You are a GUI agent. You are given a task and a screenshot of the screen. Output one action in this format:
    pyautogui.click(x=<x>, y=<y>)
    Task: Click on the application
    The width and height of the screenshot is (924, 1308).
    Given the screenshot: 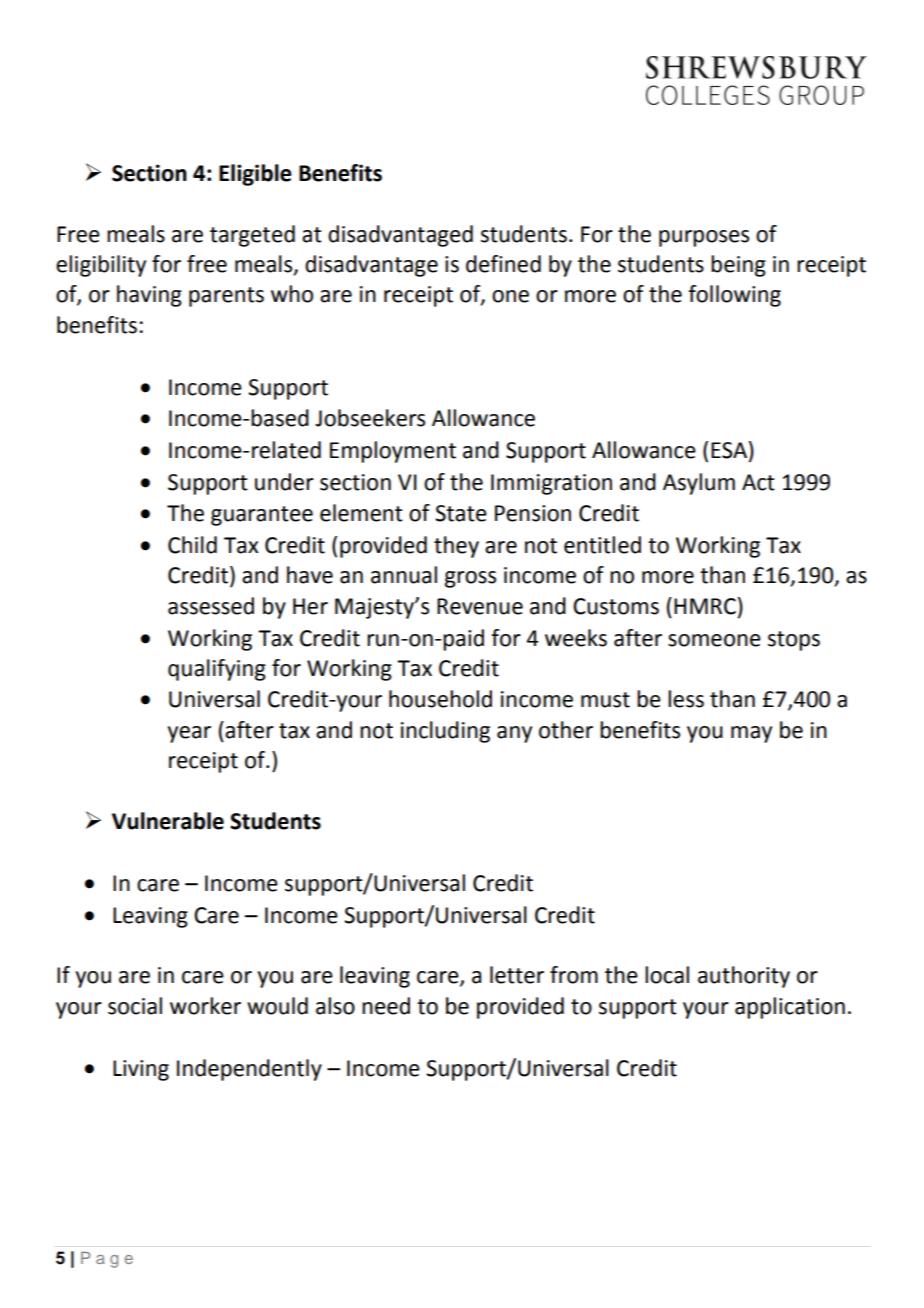 What is the action you would take?
    pyautogui.click(x=790, y=1008)
